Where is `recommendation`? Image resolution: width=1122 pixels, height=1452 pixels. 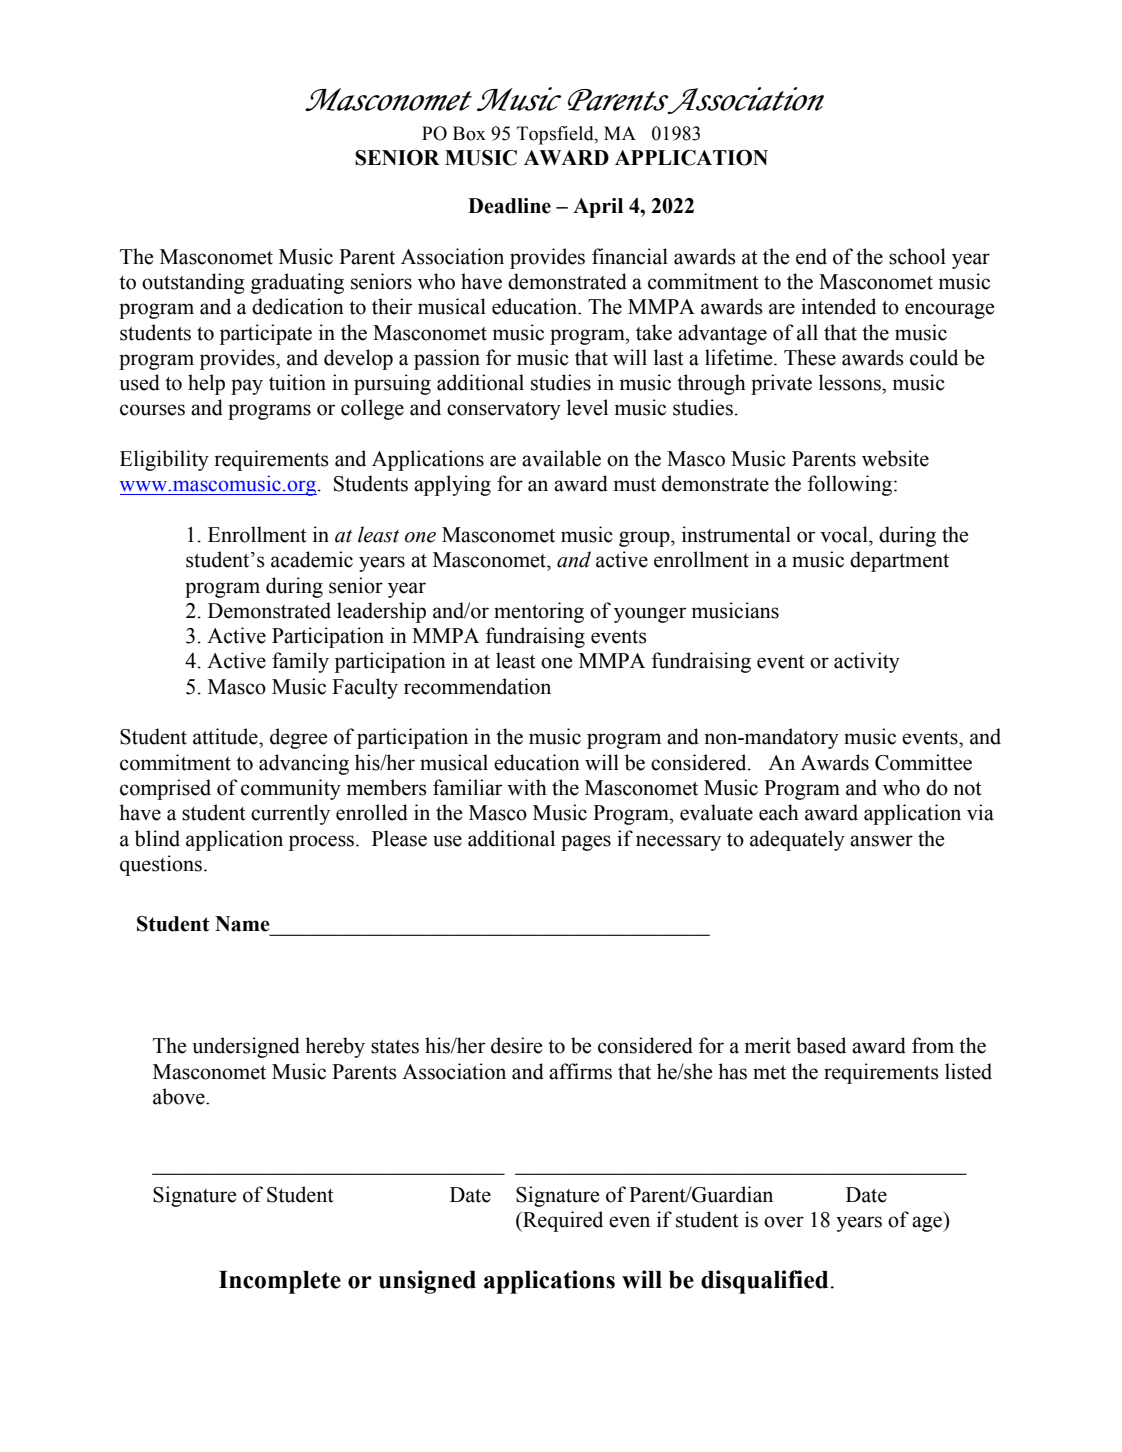 recommendation is located at coordinates (477, 686).
